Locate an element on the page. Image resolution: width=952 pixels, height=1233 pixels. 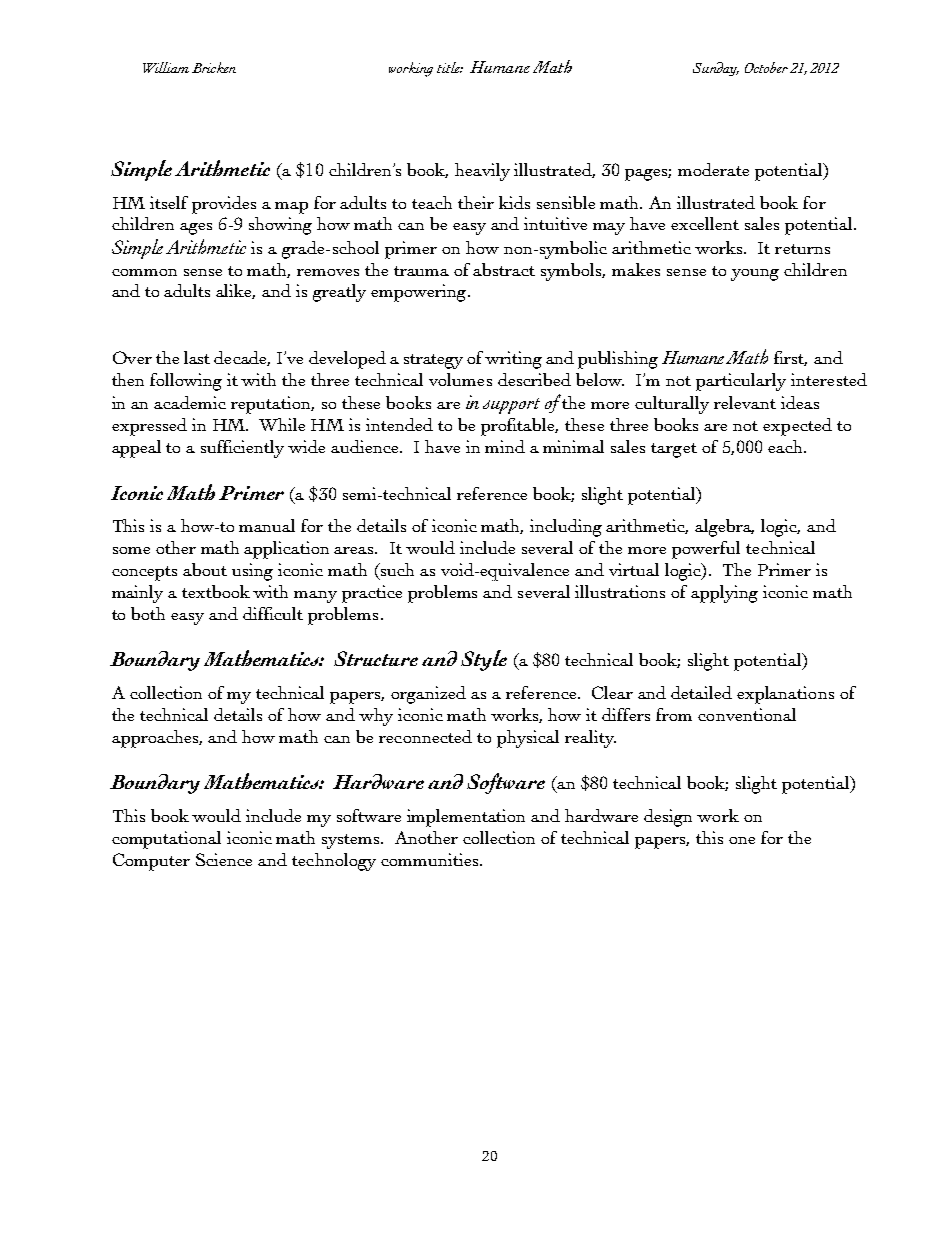
Science is located at coordinates (224, 859).
